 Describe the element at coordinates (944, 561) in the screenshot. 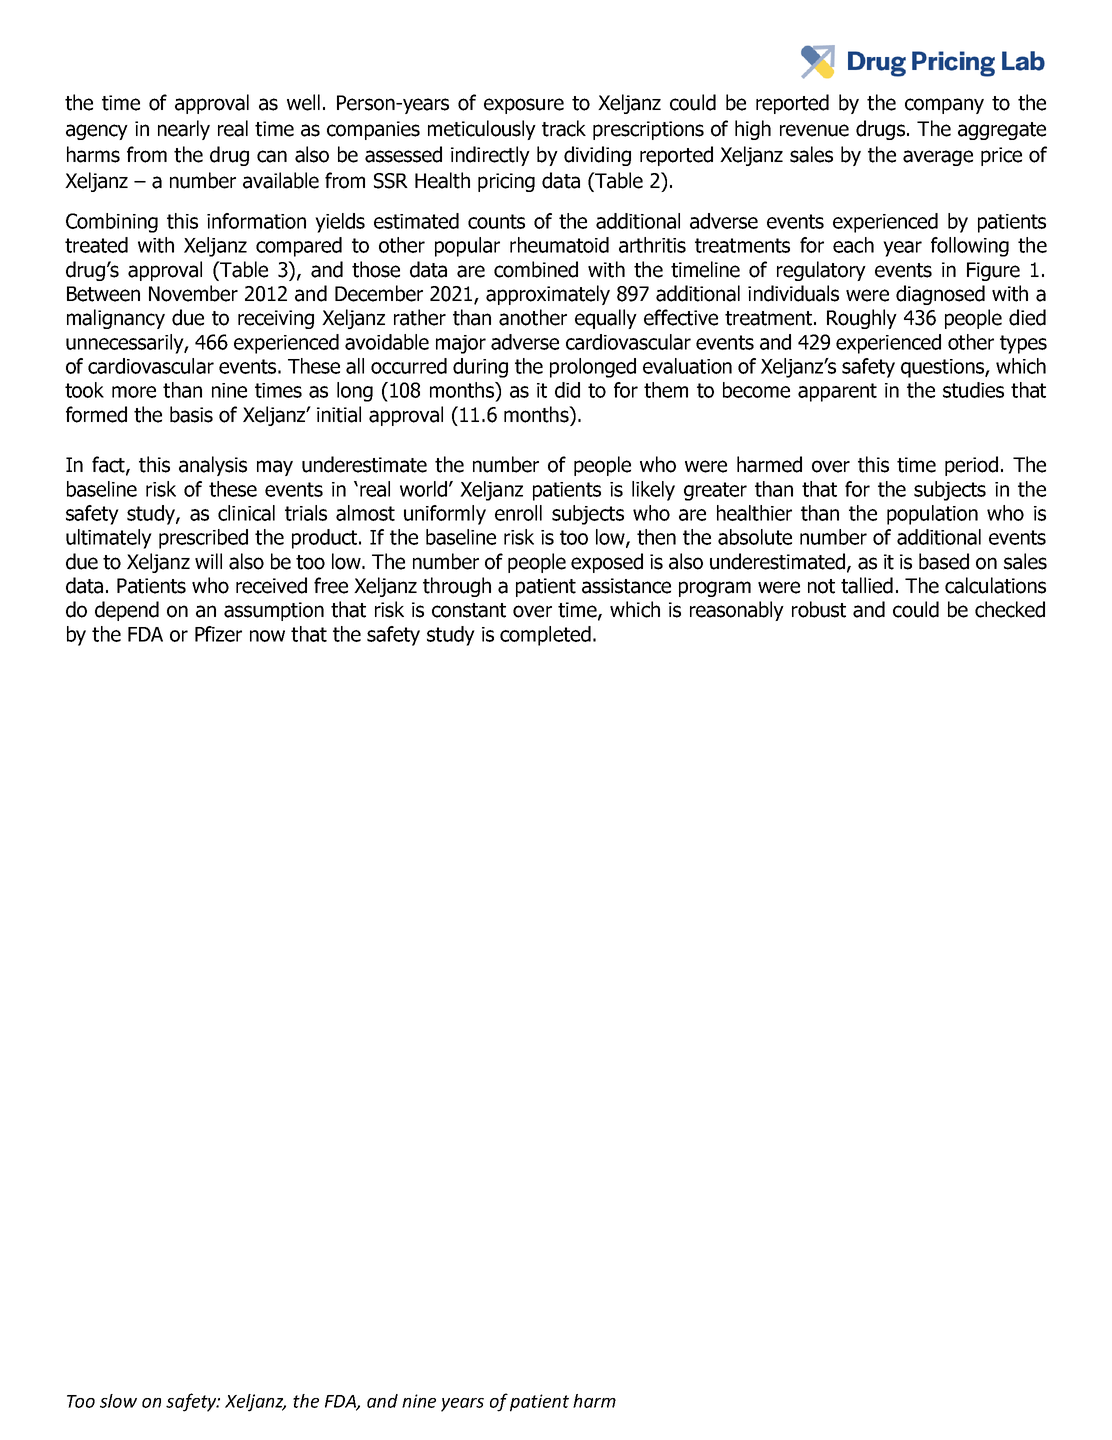

I see `based` at that location.
